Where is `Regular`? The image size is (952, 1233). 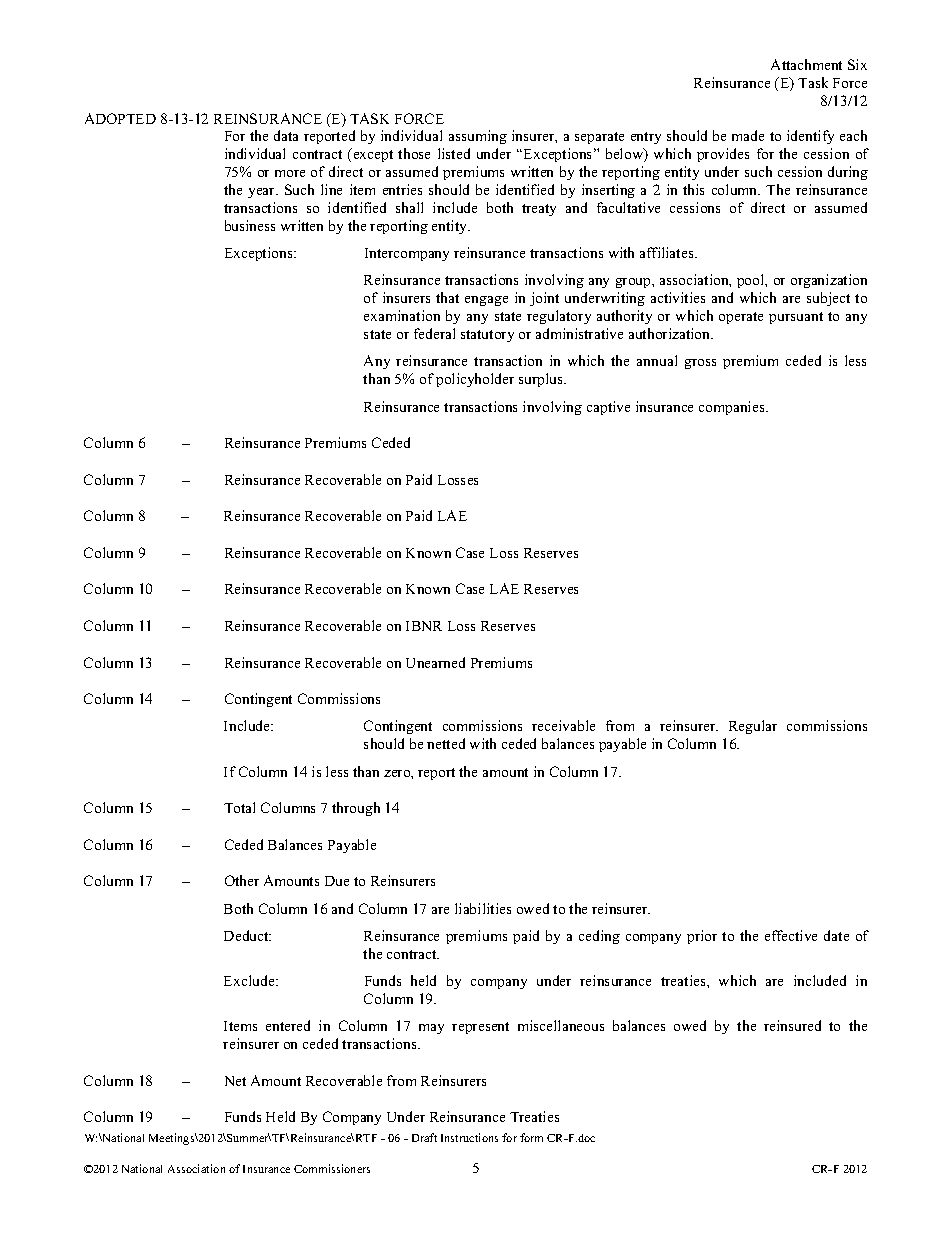 Regular is located at coordinates (753, 727).
